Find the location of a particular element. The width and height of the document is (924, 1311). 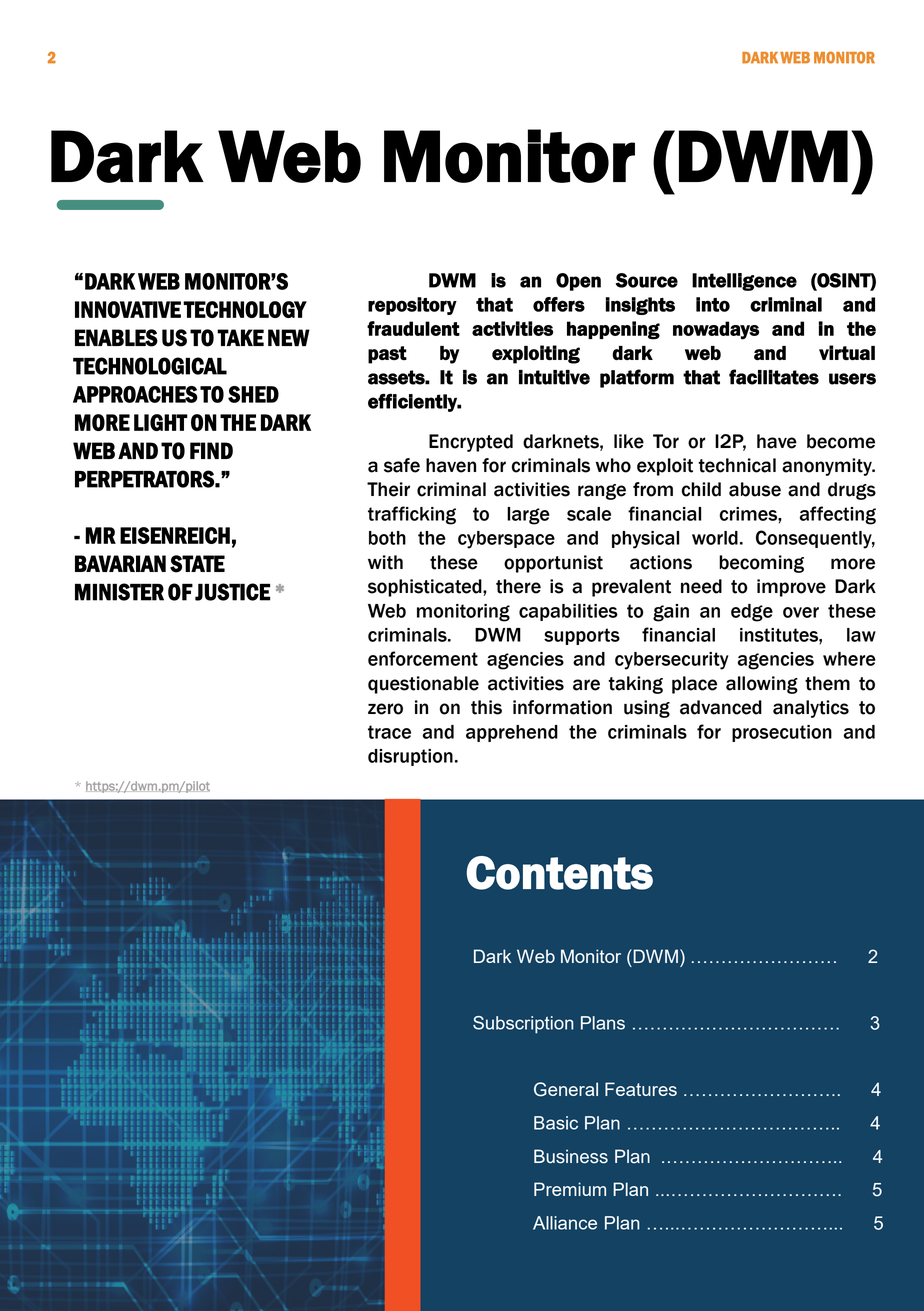

prosecution is located at coordinates (782, 733).
